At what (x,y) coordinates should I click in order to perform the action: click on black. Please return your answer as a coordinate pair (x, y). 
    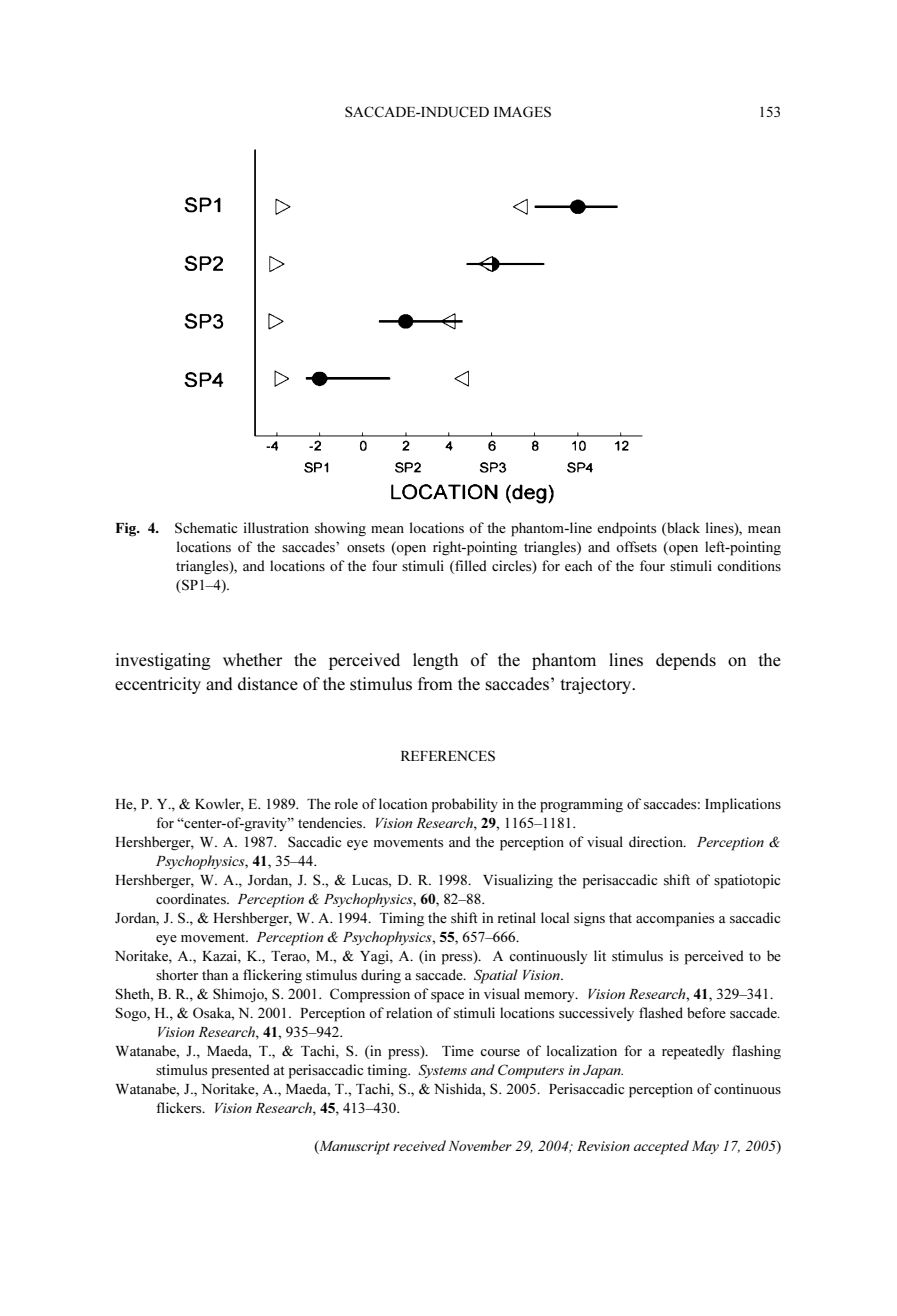
    Looking at the image, I should click on (682, 527).
